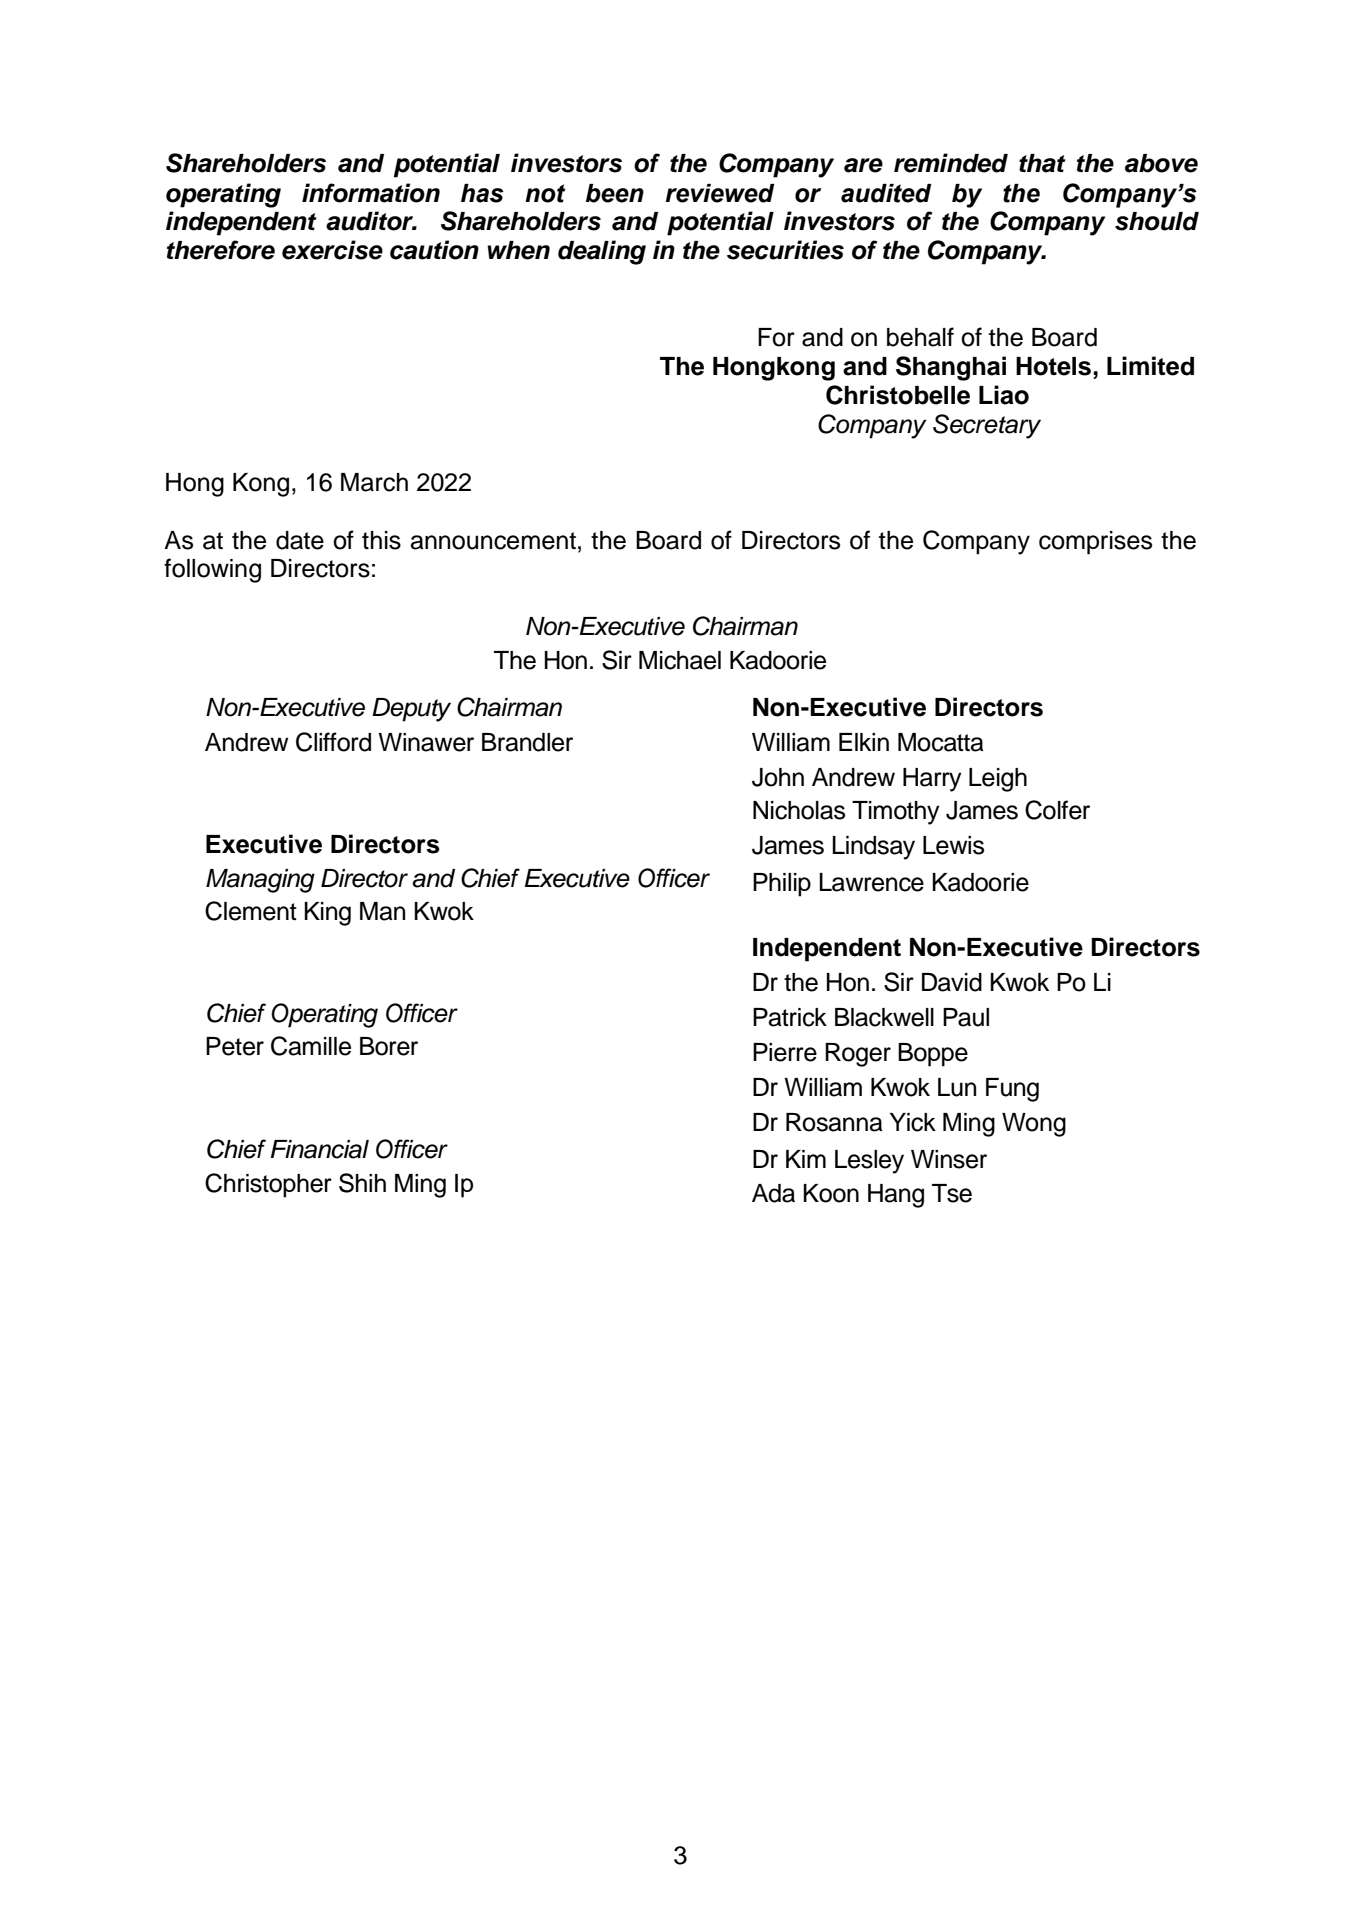 This screenshot has width=1361, height=1924. I want to click on Clifford, so click(333, 742).
